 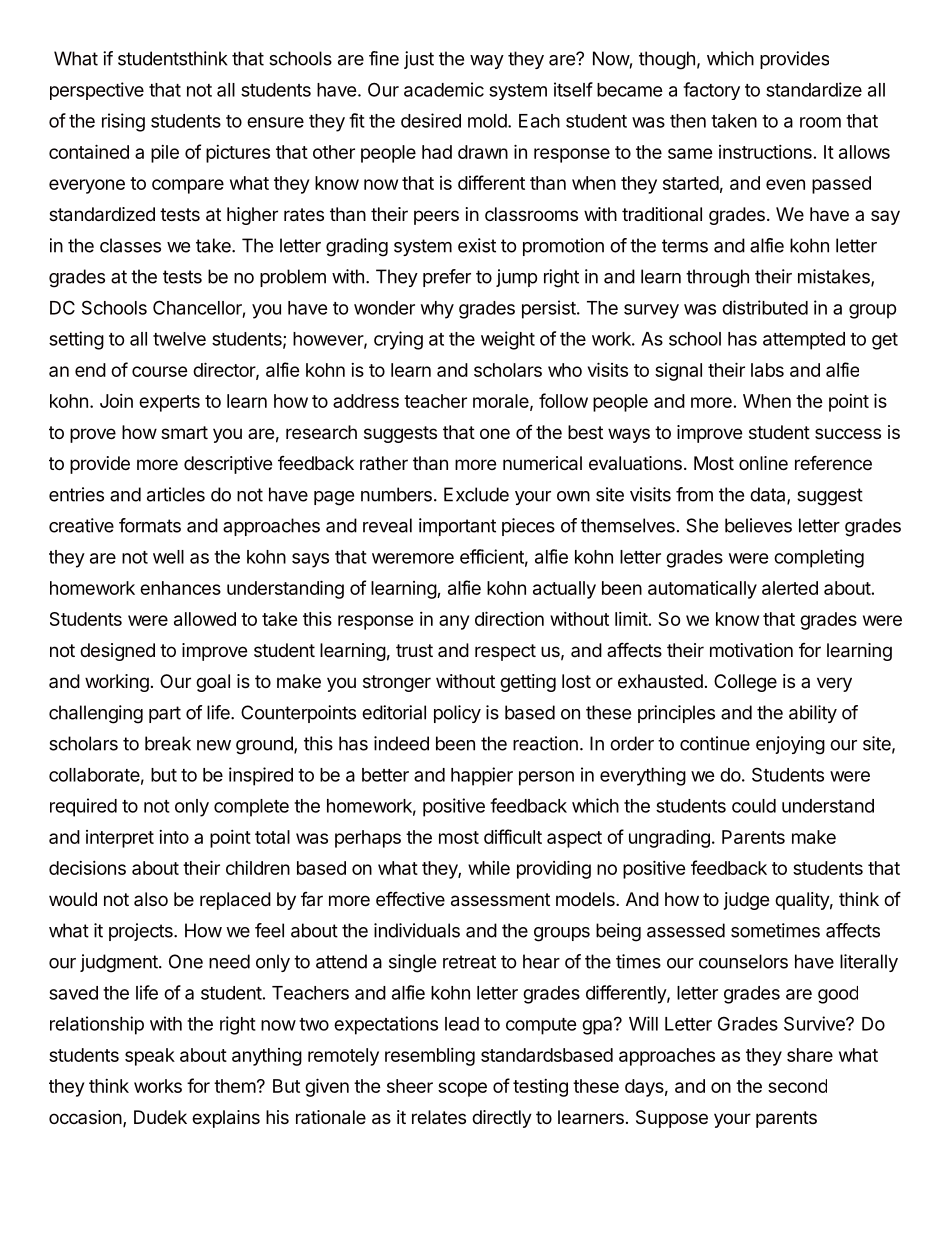 What do you see at coordinates (150, 1057) in the screenshot?
I see `speak` at bounding box center [150, 1057].
